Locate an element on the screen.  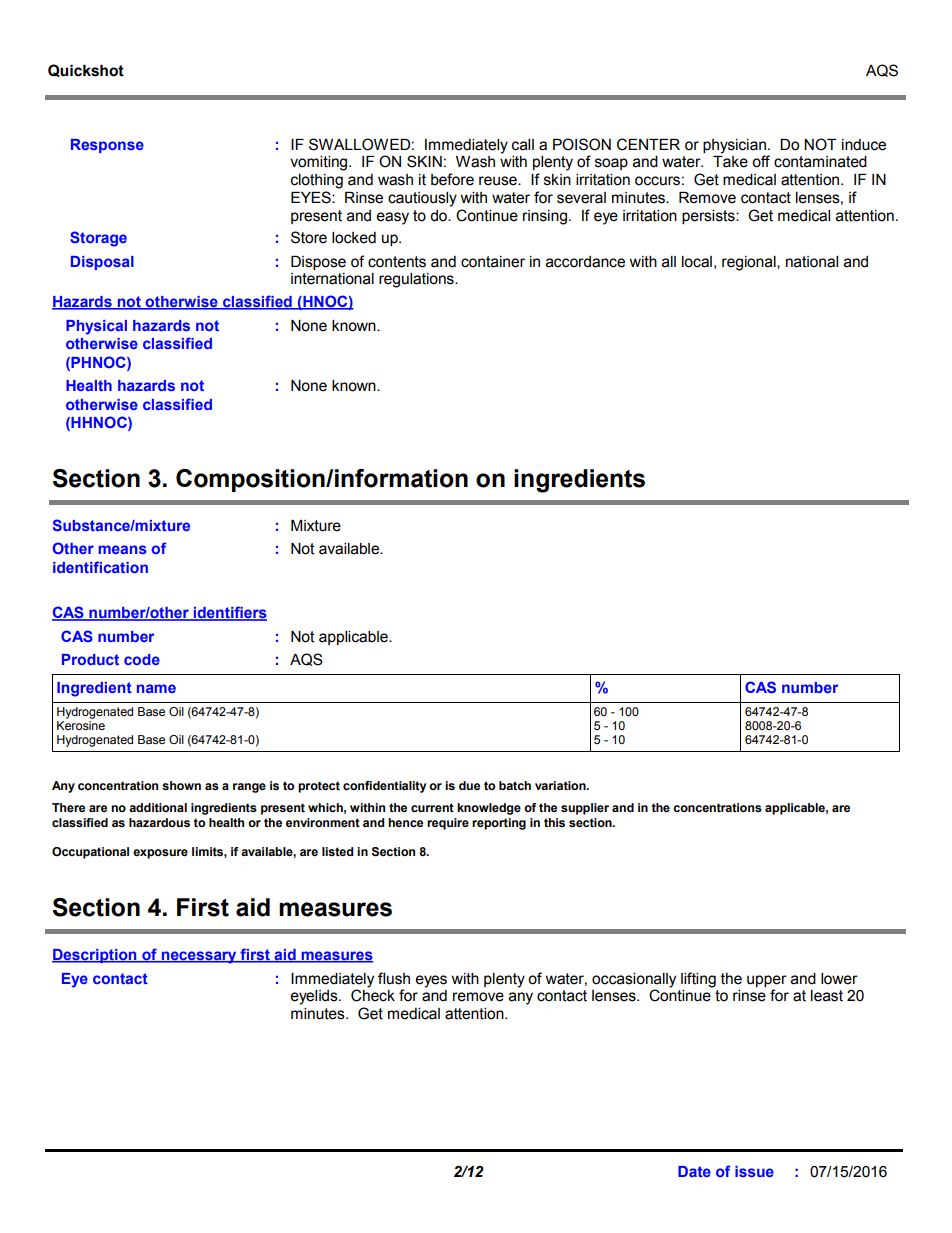
due is located at coordinates (469, 785).
